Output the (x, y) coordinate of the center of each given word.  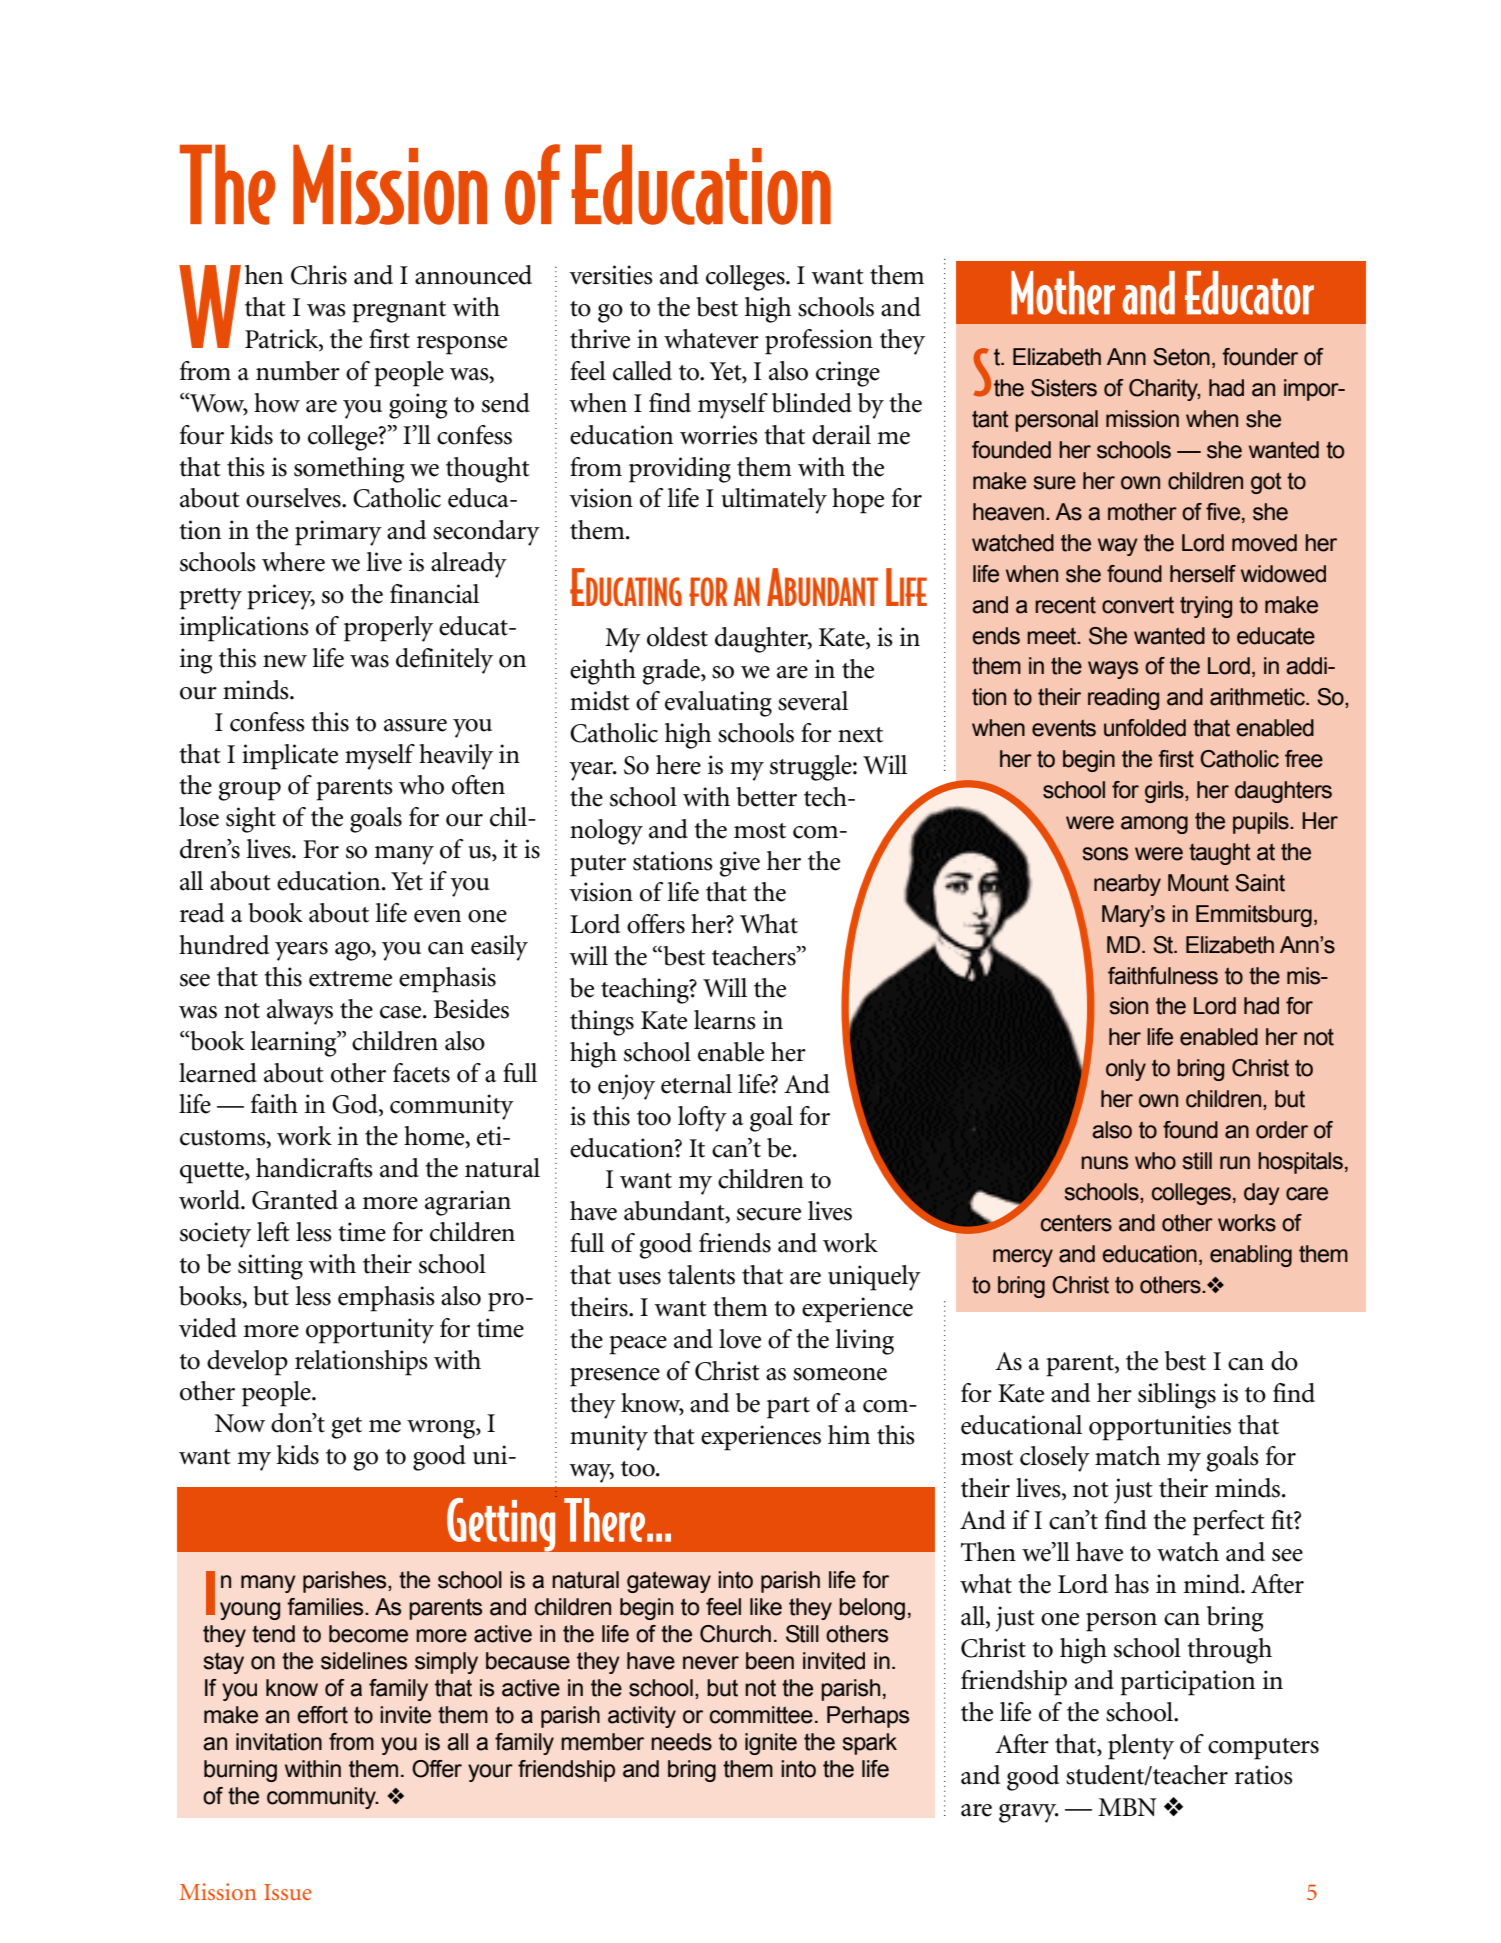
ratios (1264, 1775)
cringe (848, 374)
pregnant (399, 312)
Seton (1181, 357)
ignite (771, 1744)
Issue (288, 1892)
